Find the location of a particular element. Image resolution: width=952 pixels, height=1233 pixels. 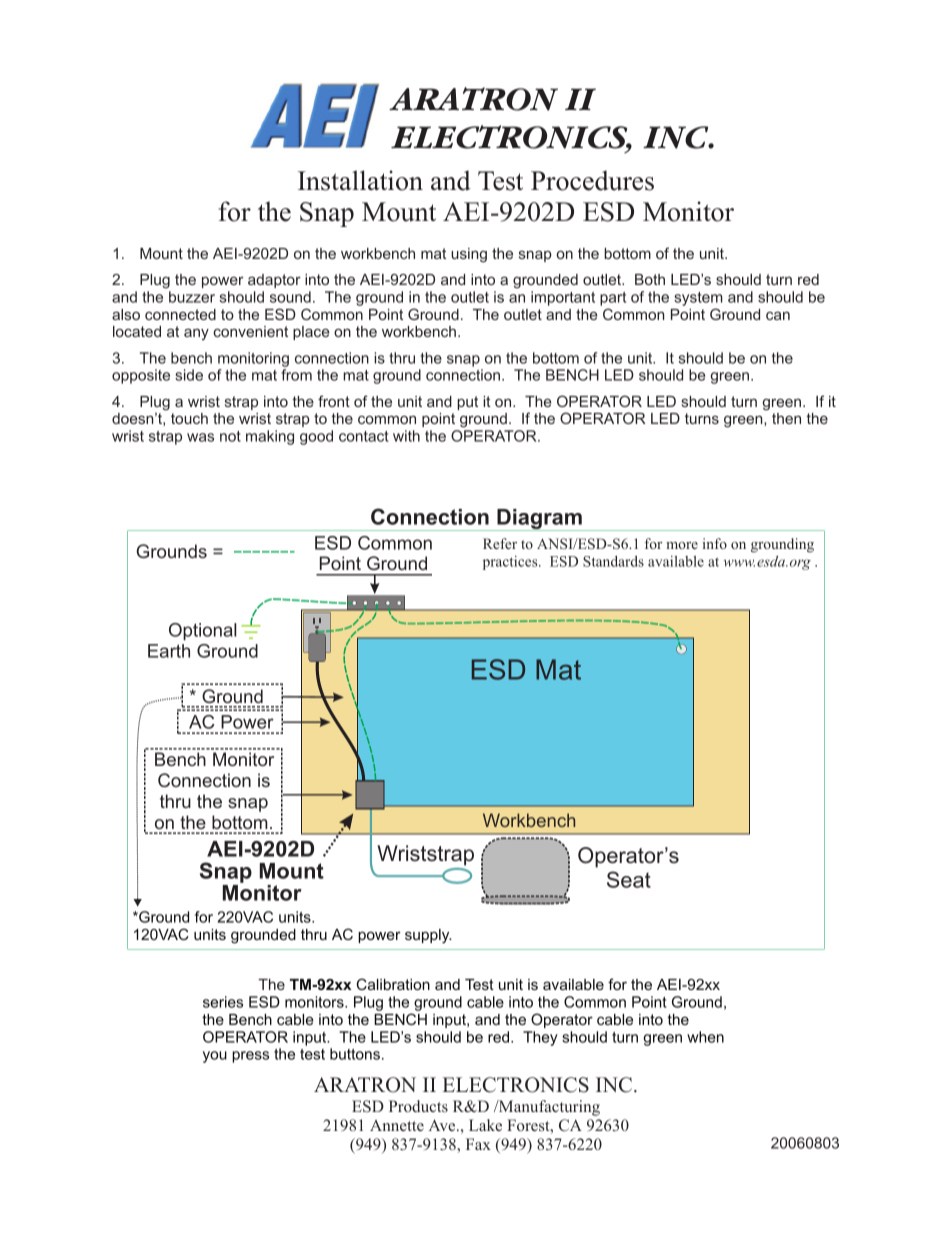

when is located at coordinates (705, 1037).
